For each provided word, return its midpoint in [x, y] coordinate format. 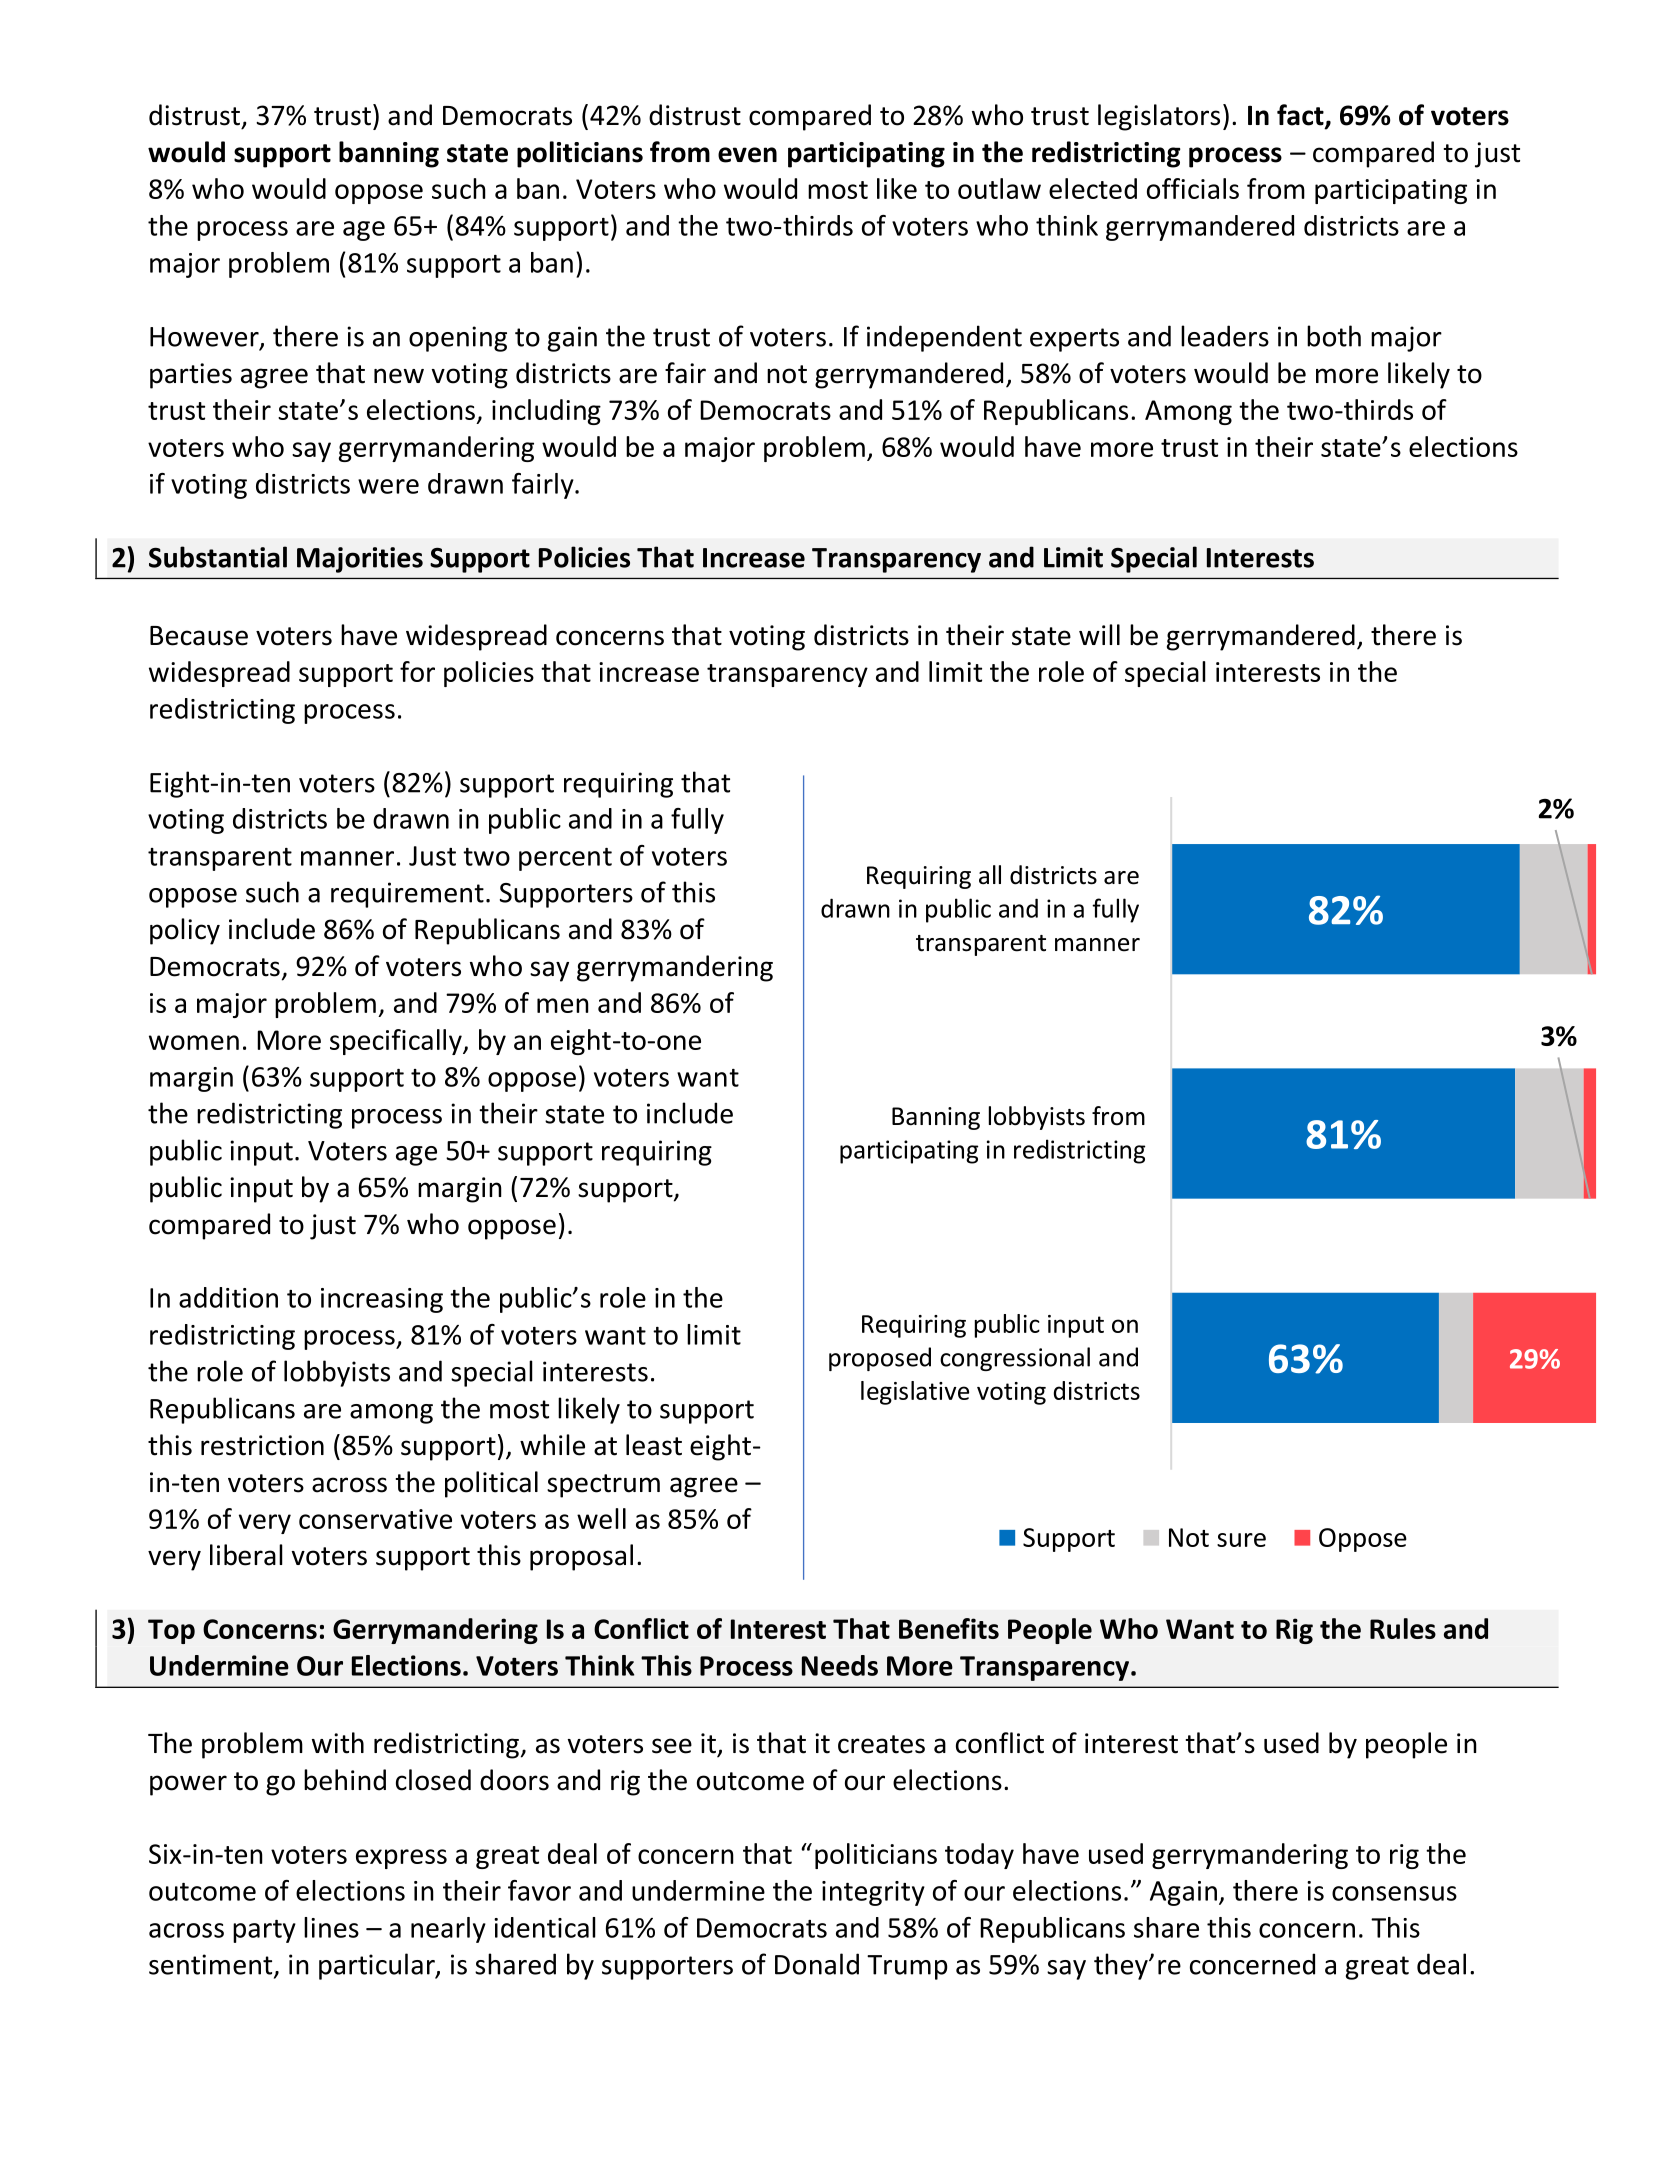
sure [1241, 1540]
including [546, 412]
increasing [382, 1300]
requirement [407, 895]
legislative [915, 1393]
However [205, 338]
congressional [1015, 1359]
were [388, 486]
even [747, 155]
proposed [880, 1359]
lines [331, 1927]
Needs [840, 1665]
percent [565, 859]
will [1099, 634]
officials [1193, 188]
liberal [246, 1555]
